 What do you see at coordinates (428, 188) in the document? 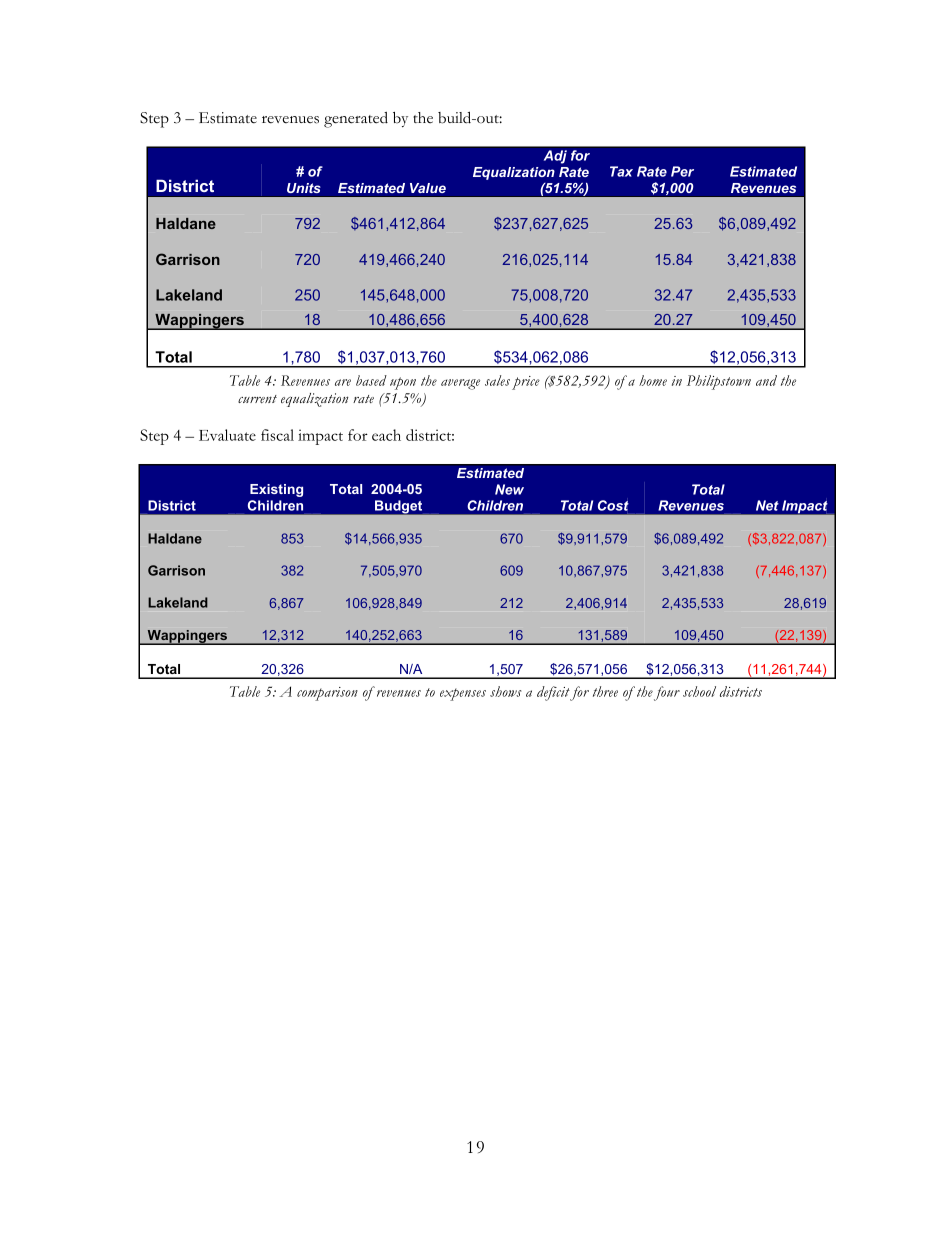
I see `Value` at bounding box center [428, 188].
